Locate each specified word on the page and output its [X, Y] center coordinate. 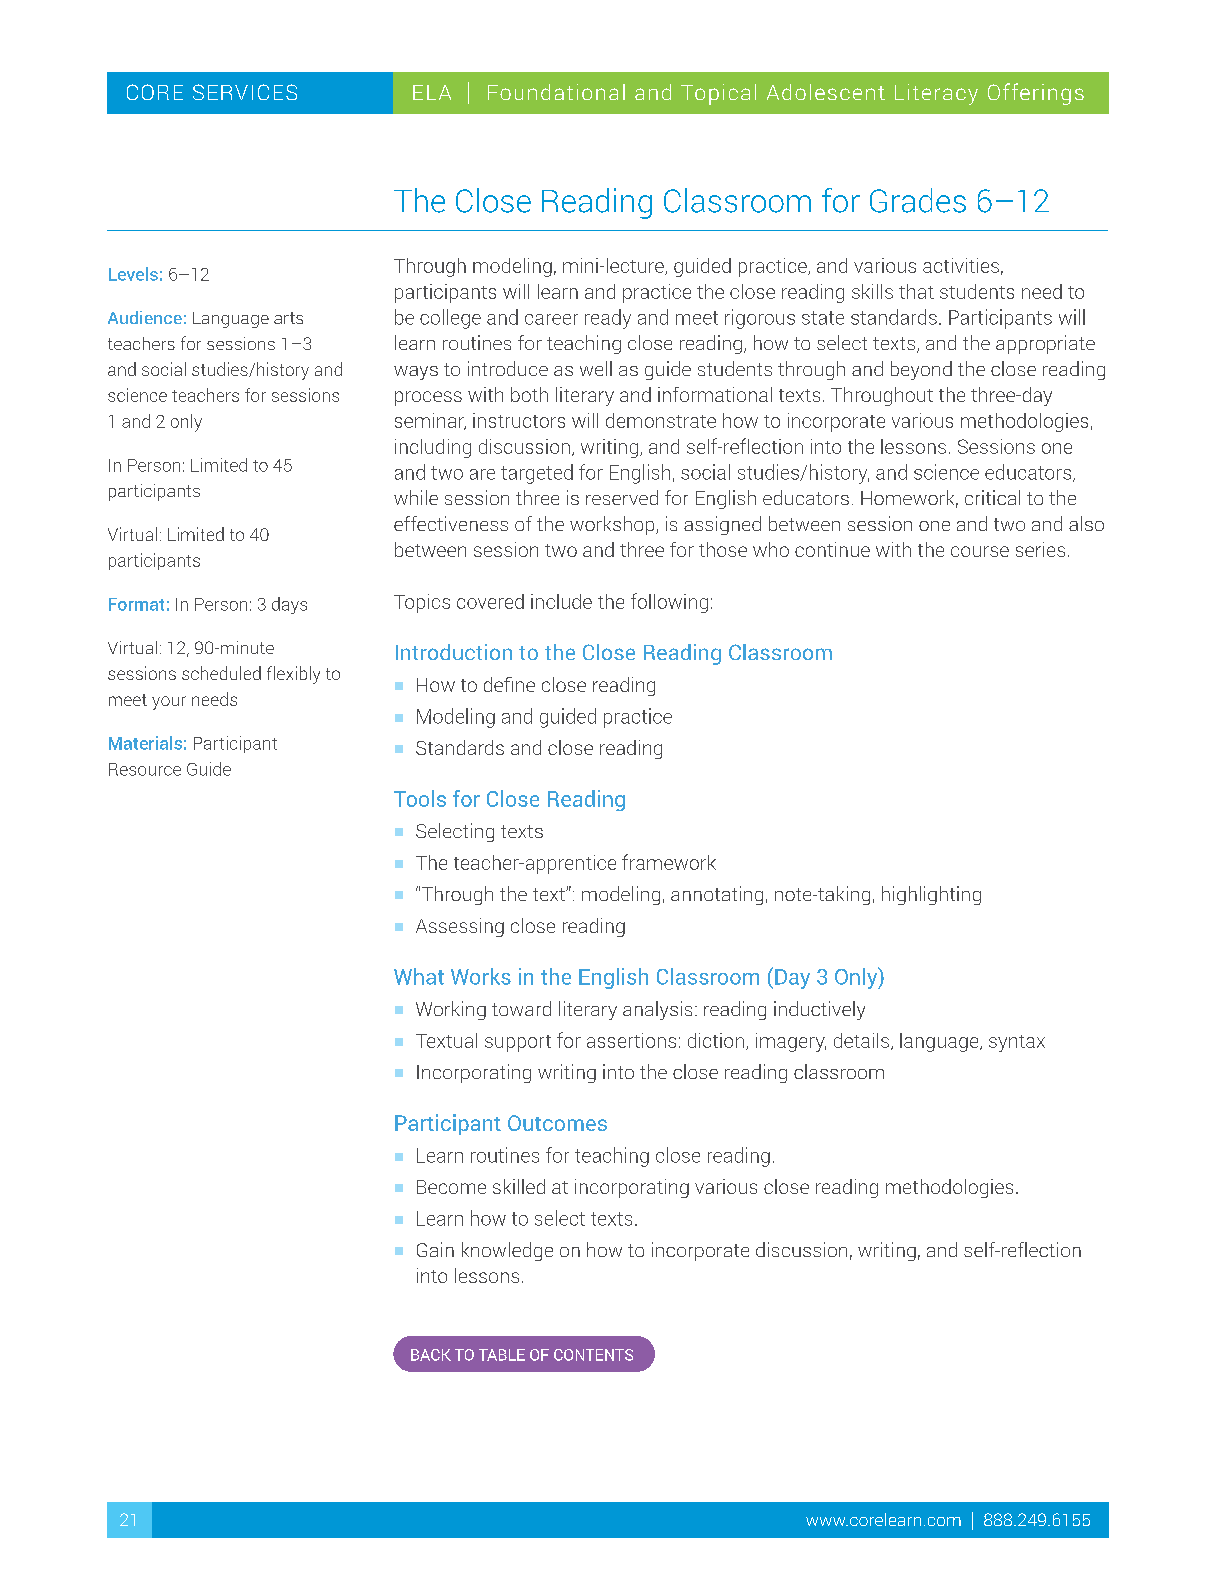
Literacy [936, 94]
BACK [431, 1355]
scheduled [221, 673]
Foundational [556, 92]
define [509, 684]
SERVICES [245, 92]
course [980, 551]
